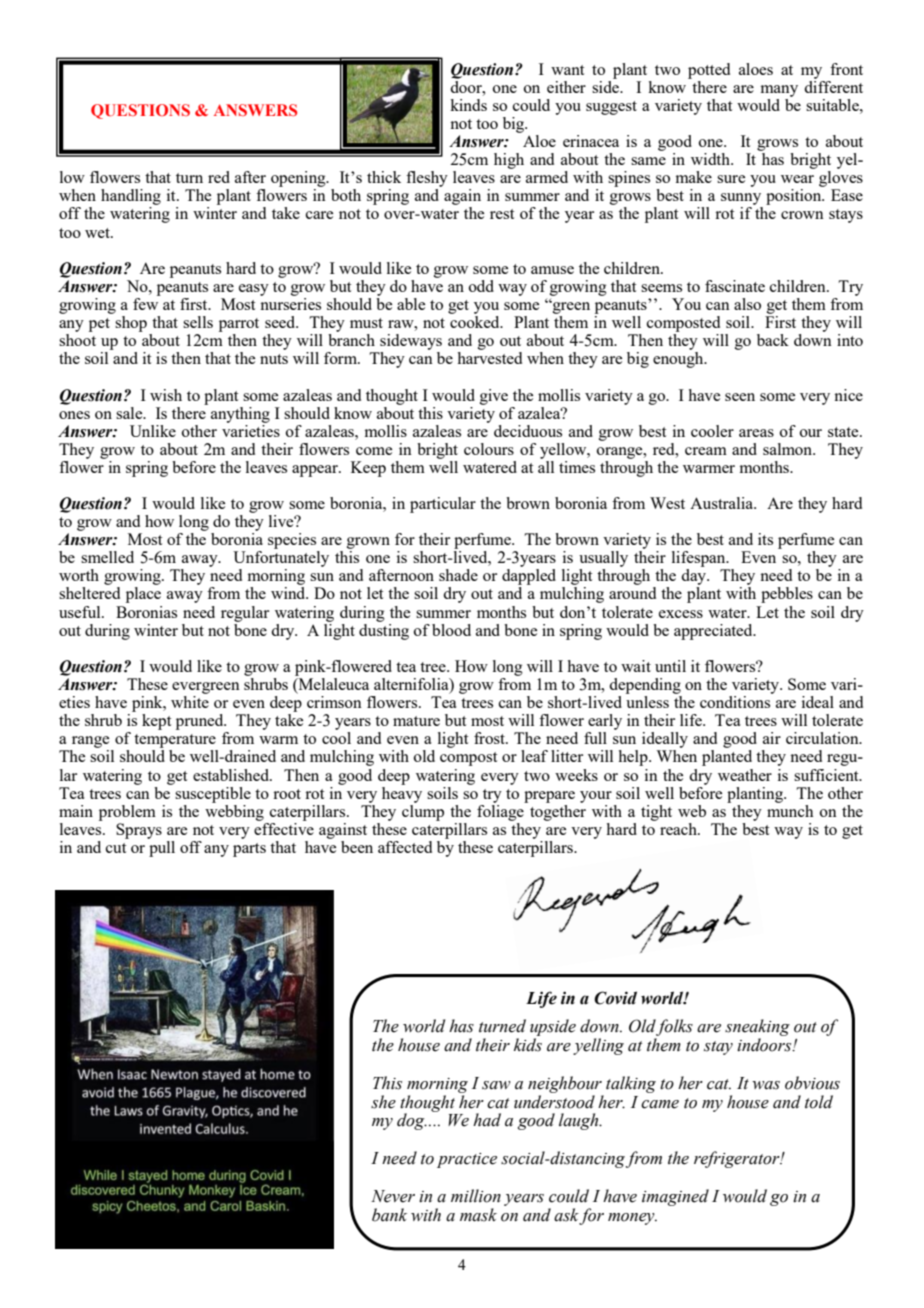 The height and width of the page is (1308, 924). I want to click on handling, so click(131, 198).
